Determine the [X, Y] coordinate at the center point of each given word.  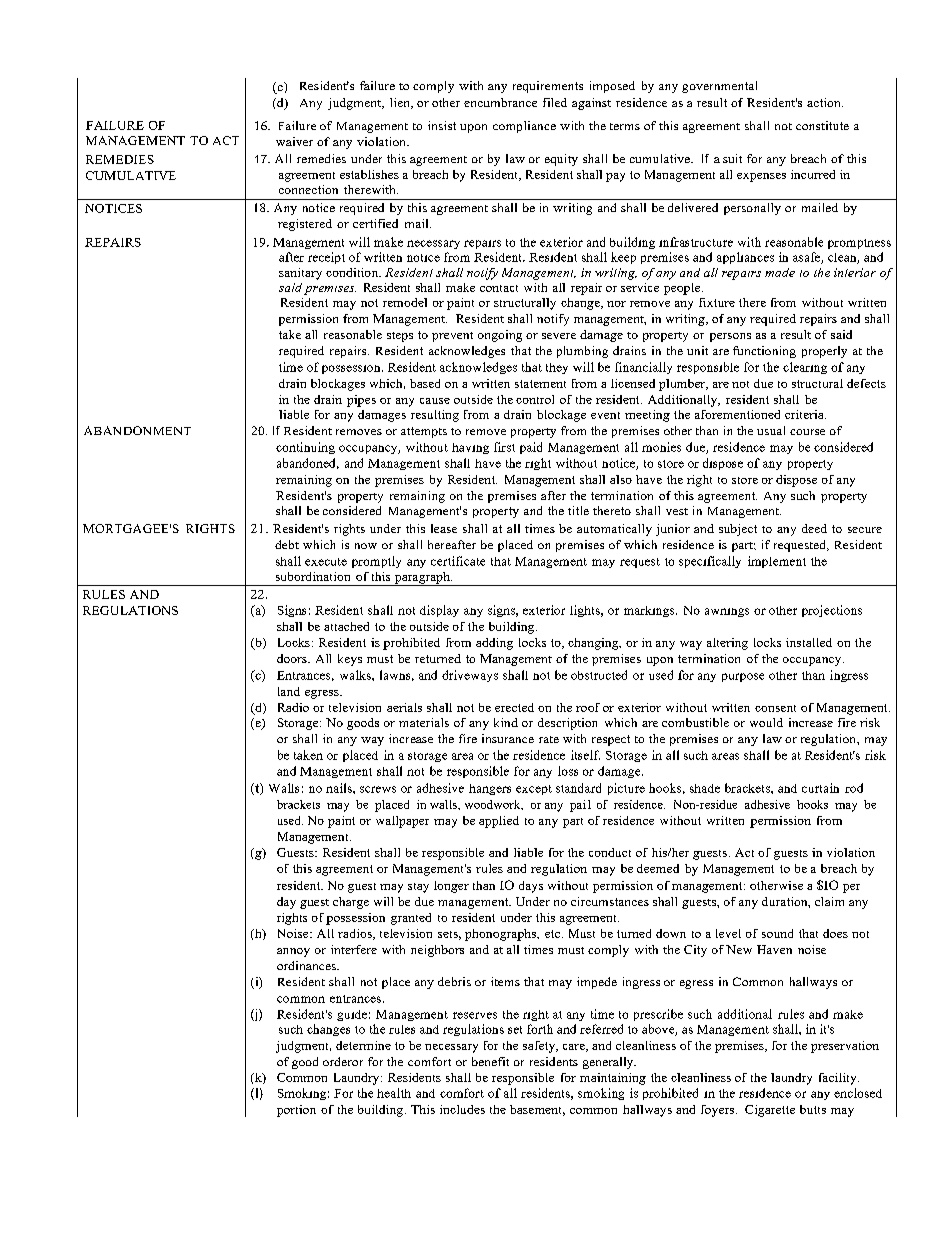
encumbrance [500, 102]
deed [814, 528]
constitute [822, 125]
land [289, 691]
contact [499, 288]
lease [444, 528]
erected [514, 707]
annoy [293, 952]
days [531, 887]
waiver [294, 141]
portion [296, 1111]
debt [287, 544]
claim [829, 901]
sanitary [300, 274]
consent [775, 708]
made [780, 272]
